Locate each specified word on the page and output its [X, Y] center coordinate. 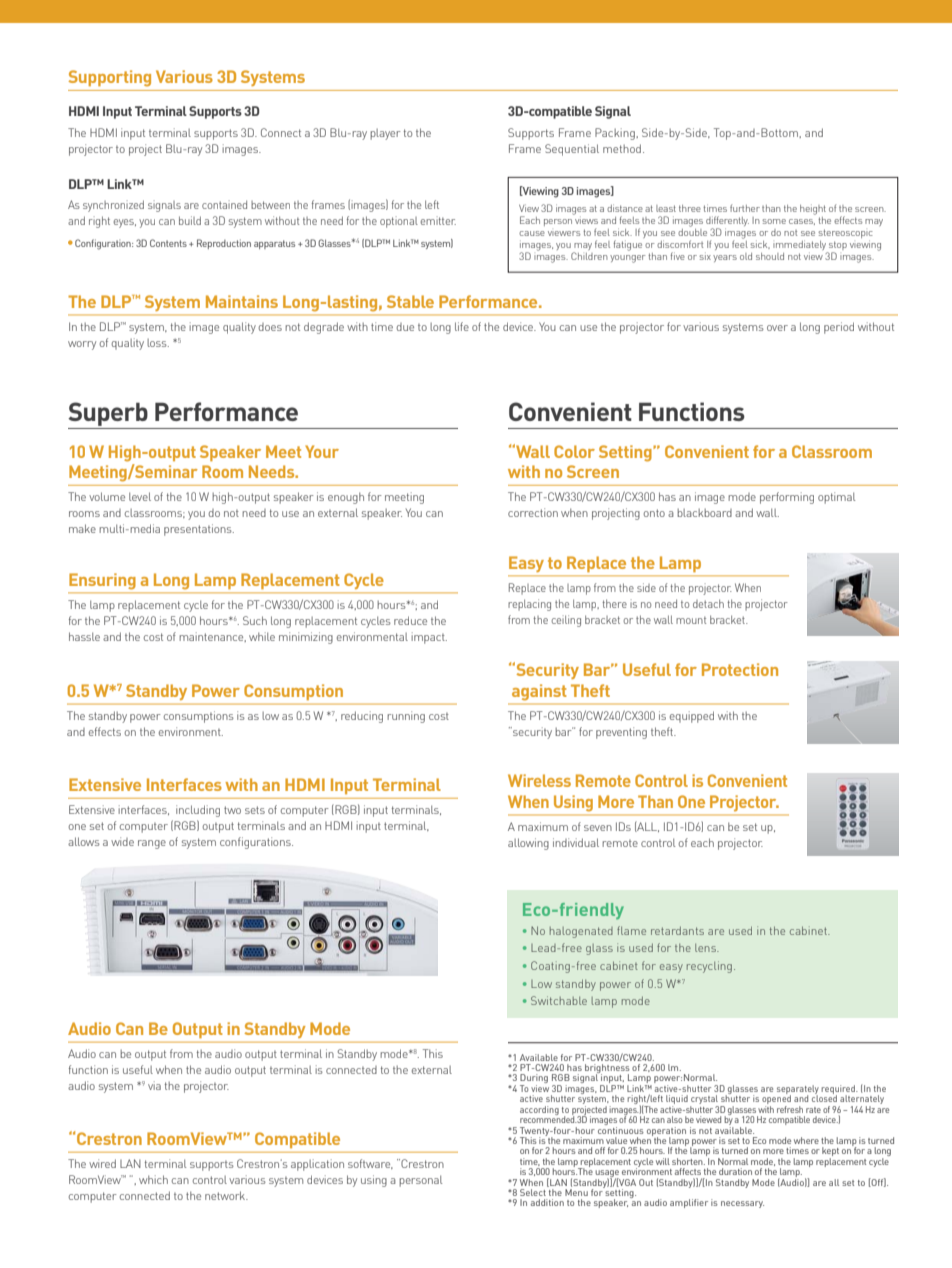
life [462, 326]
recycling [709, 967]
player [385, 134]
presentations [199, 530]
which [153, 1179]
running [406, 717]
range [152, 844]
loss [158, 343]
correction [533, 512]
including [198, 811]
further [745, 208]
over [777, 328]
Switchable [559, 1000]
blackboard [704, 513]
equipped [692, 717]
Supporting [109, 78]
